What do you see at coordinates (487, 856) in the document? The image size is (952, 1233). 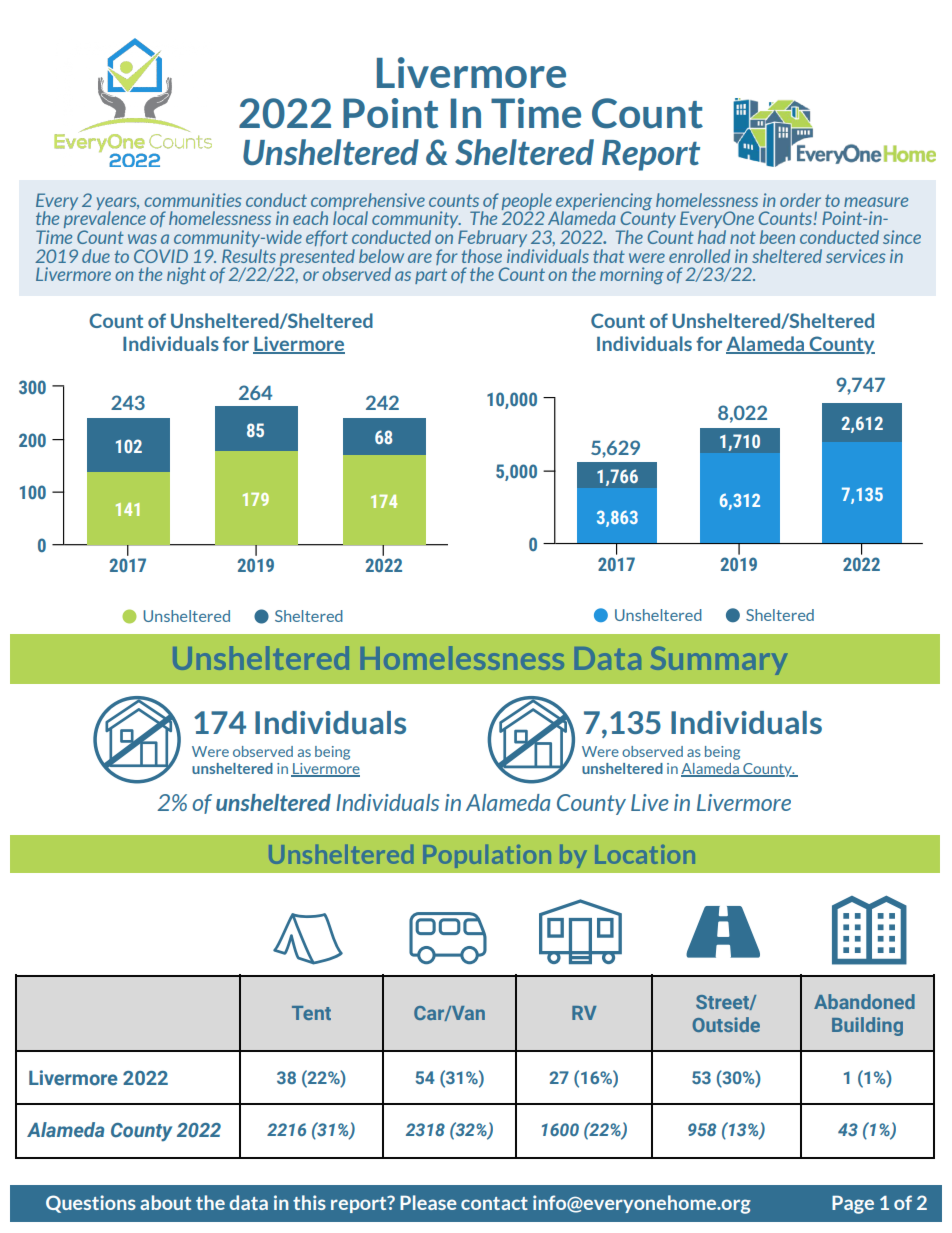 I see `Population` at bounding box center [487, 856].
